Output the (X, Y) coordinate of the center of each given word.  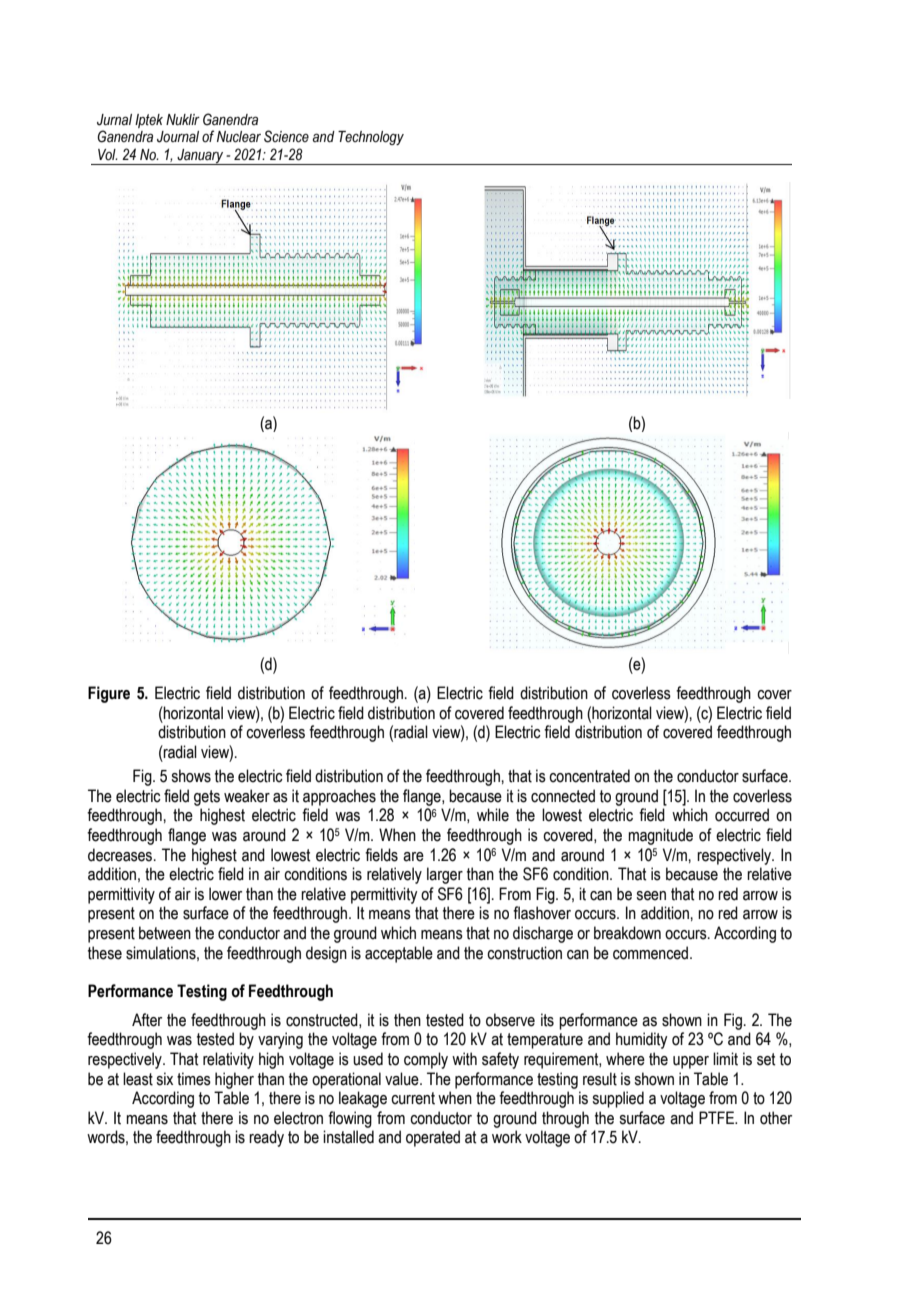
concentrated (589, 776)
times (194, 1079)
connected (563, 796)
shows (191, 776)
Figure (109, 694)
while (493, 815)
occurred (742, 815)
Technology (371, 138)
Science (286, 136)
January (200, 157)
